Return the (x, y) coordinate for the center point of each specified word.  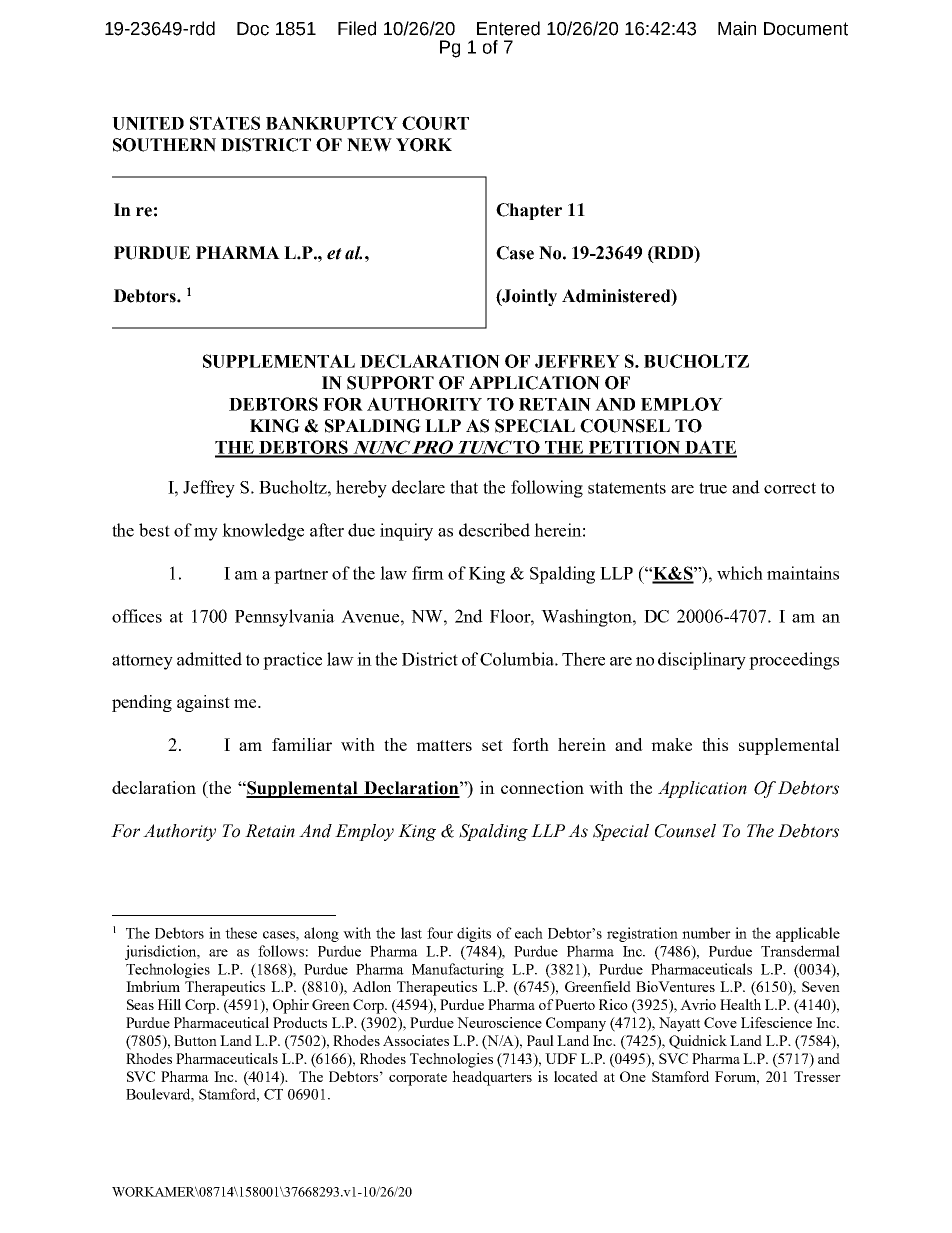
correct (790, 488)
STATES (225, 123)
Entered (508, 28)
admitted (209, 659)
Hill (169, 1004)
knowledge (263, 532)
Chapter (529, 211)
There (583, 659)
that (464, 487)
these (241, 933)
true (713, 488)
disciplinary (702, 661)
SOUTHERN (164, 145)
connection (542, 787)
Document (806, 29)
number (706, 933)
